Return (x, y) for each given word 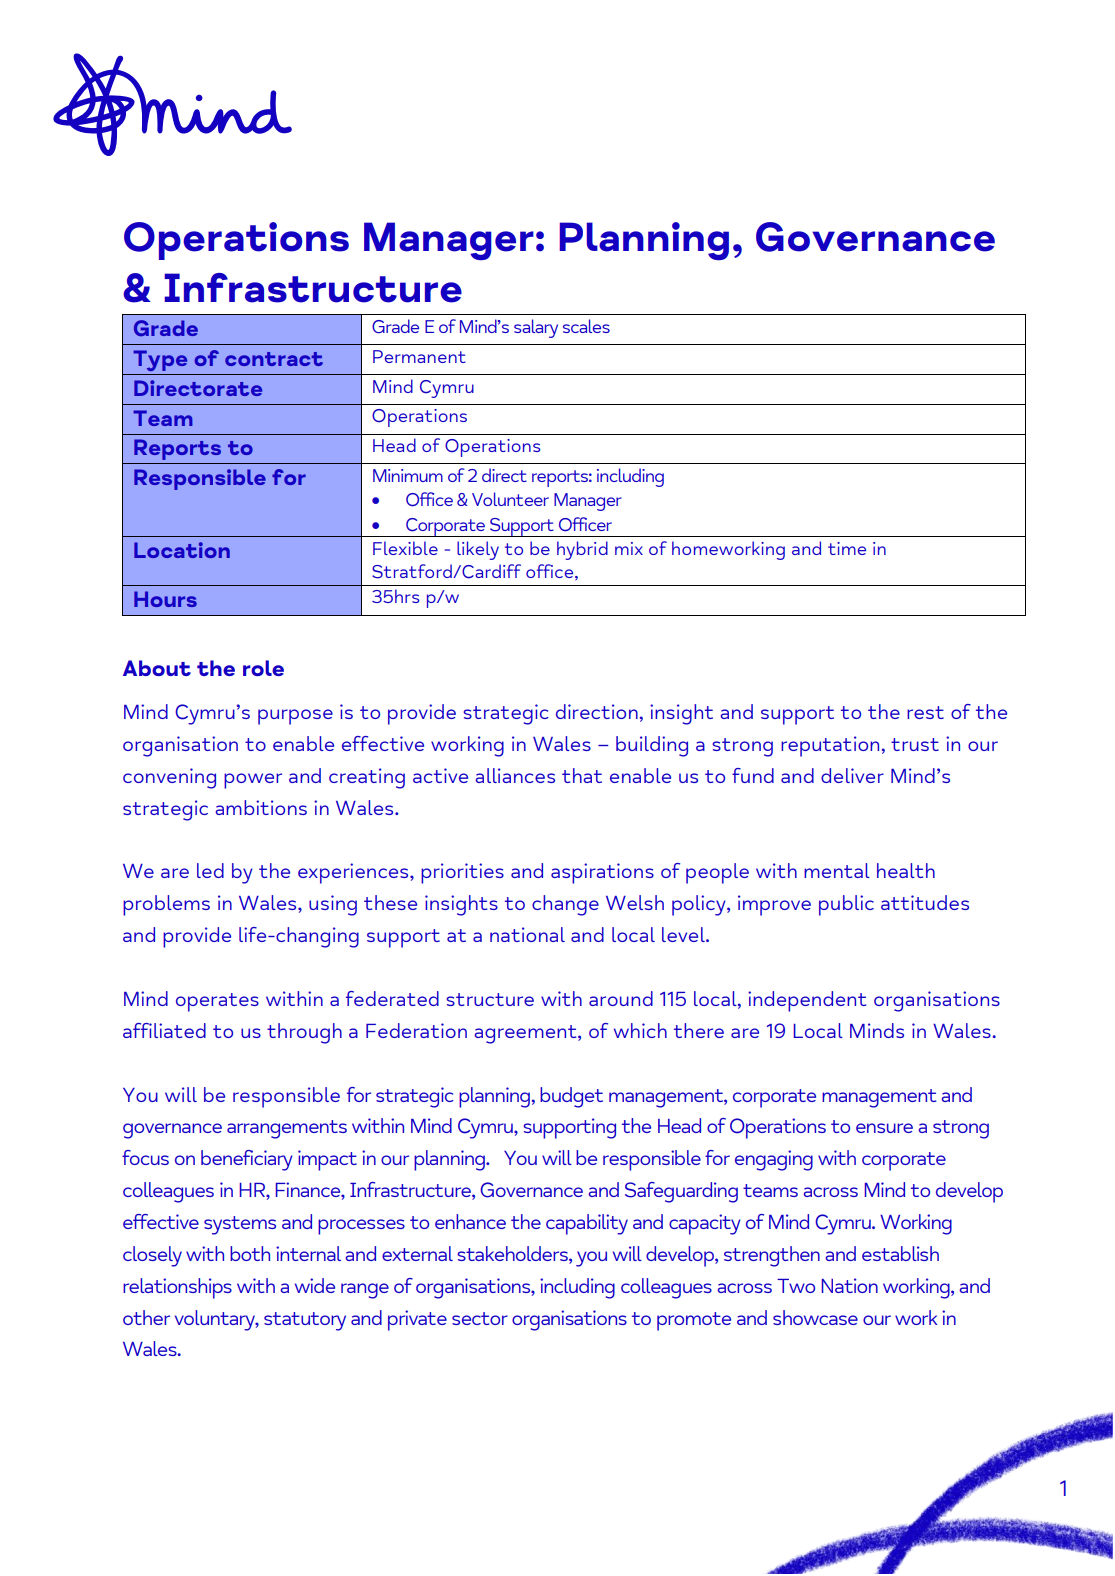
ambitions (261, 807)
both (250, 1253)
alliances (515, 775)
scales (586, 326)
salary (536, 328)
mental (837, 870)
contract (274, 359)
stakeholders (513, 1253)
